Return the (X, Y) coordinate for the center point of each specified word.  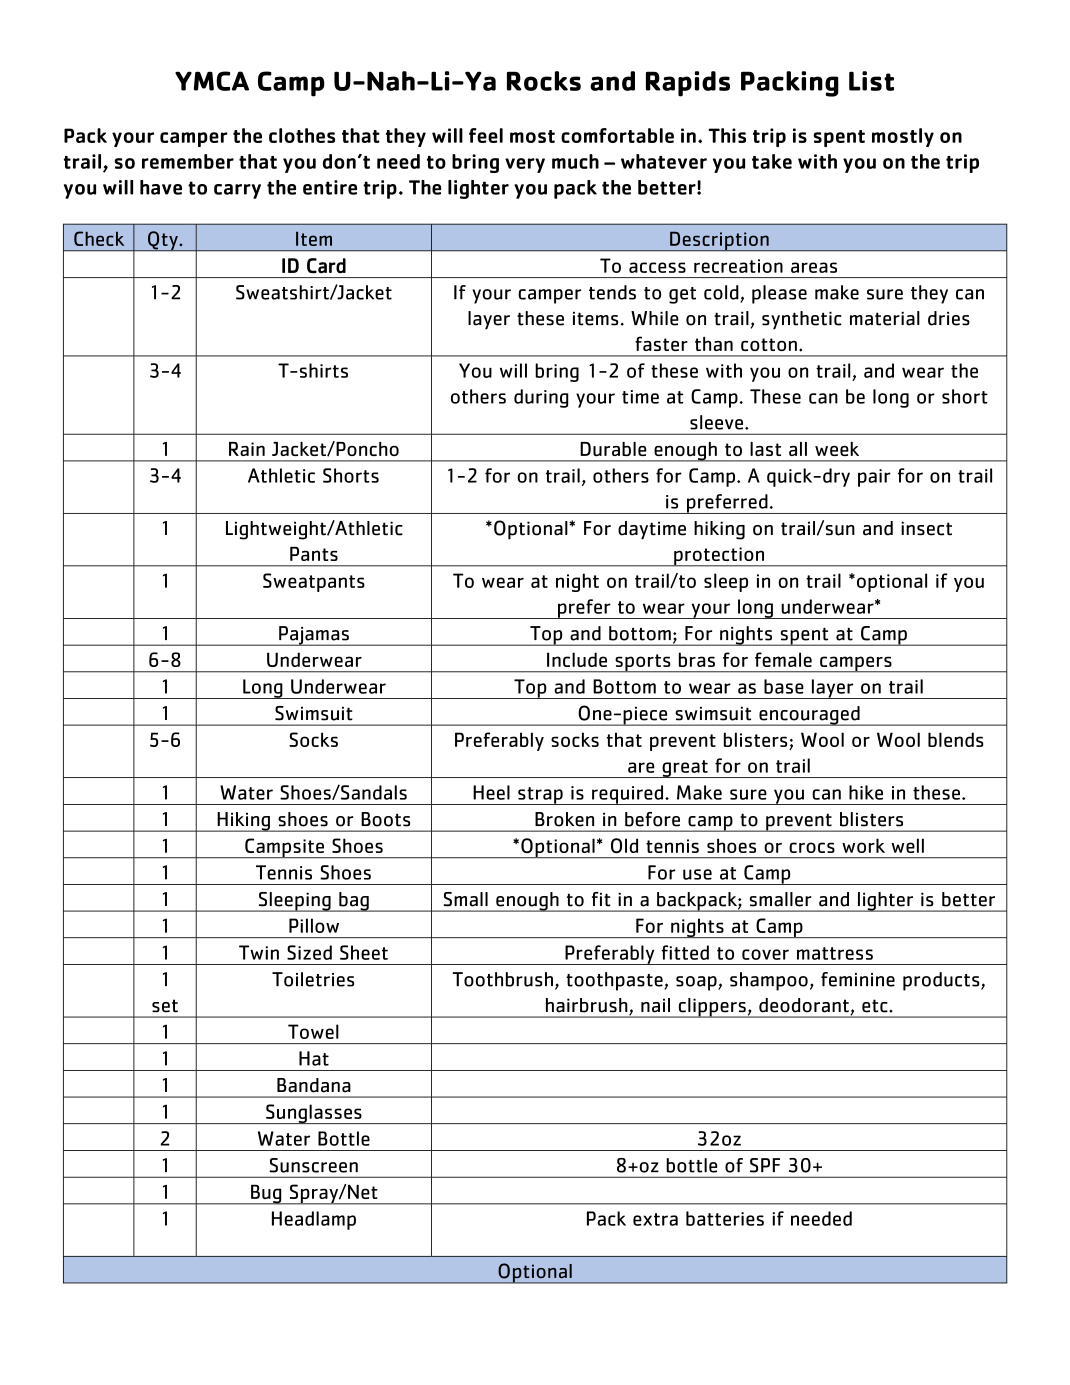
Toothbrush (503, 979)
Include (577, 659)
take (772, 161)
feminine (858, 979)
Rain (247, 449)
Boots (385, 819)
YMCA (212, 81)
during (541, 398)
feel (486, 135)
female (783, 659)
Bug (266, 1194)
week (837, 449)
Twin (259, 952)
